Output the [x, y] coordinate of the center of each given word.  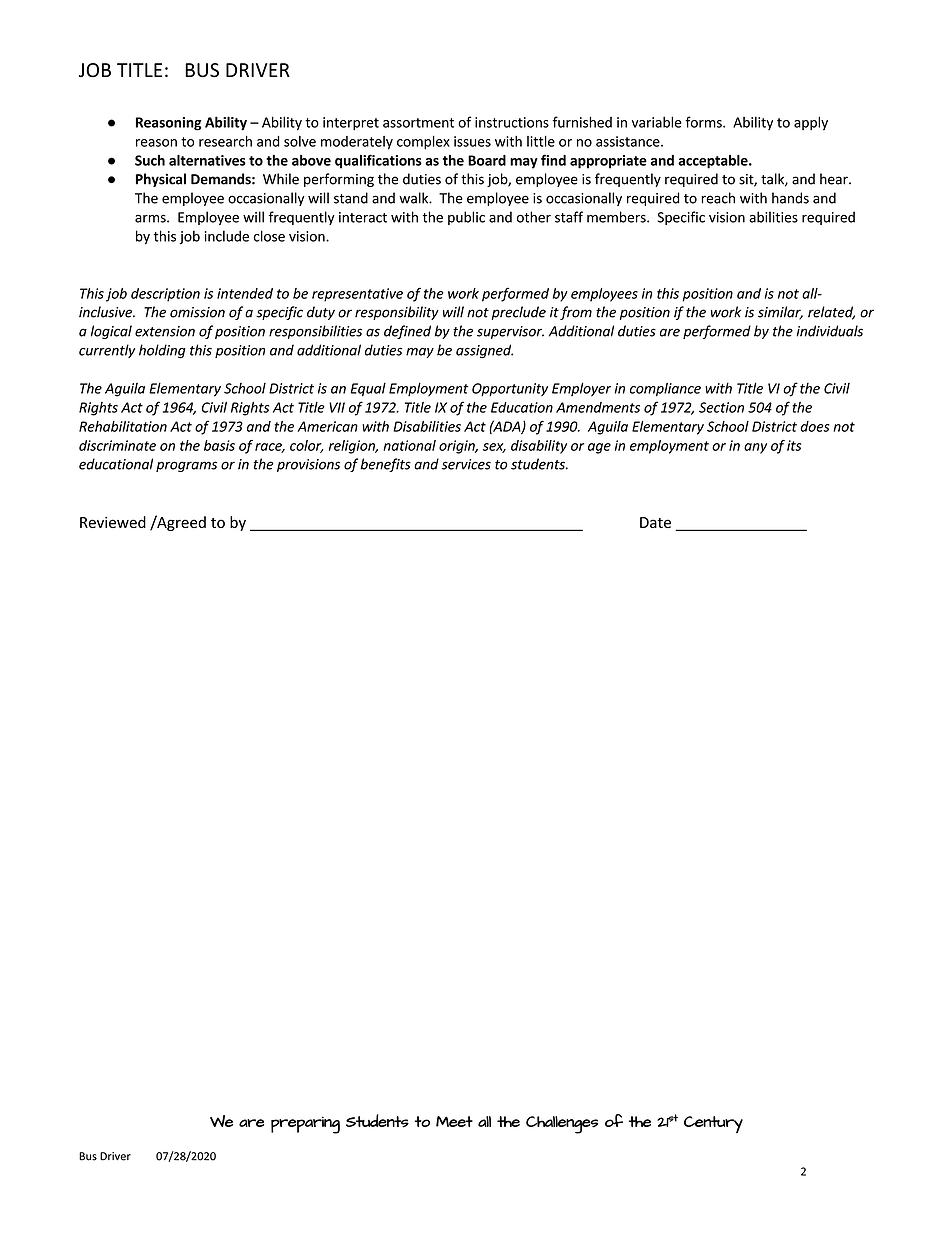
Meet [454, 1121]
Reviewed [113, 522]
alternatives [207, 160]
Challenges [562, 1125]
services [466, 464]
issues [472, 141]
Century [713, 1124]
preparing [305, 1125]
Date [655, 522]
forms [704, 122]
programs [186, 466]
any [755, 448]
